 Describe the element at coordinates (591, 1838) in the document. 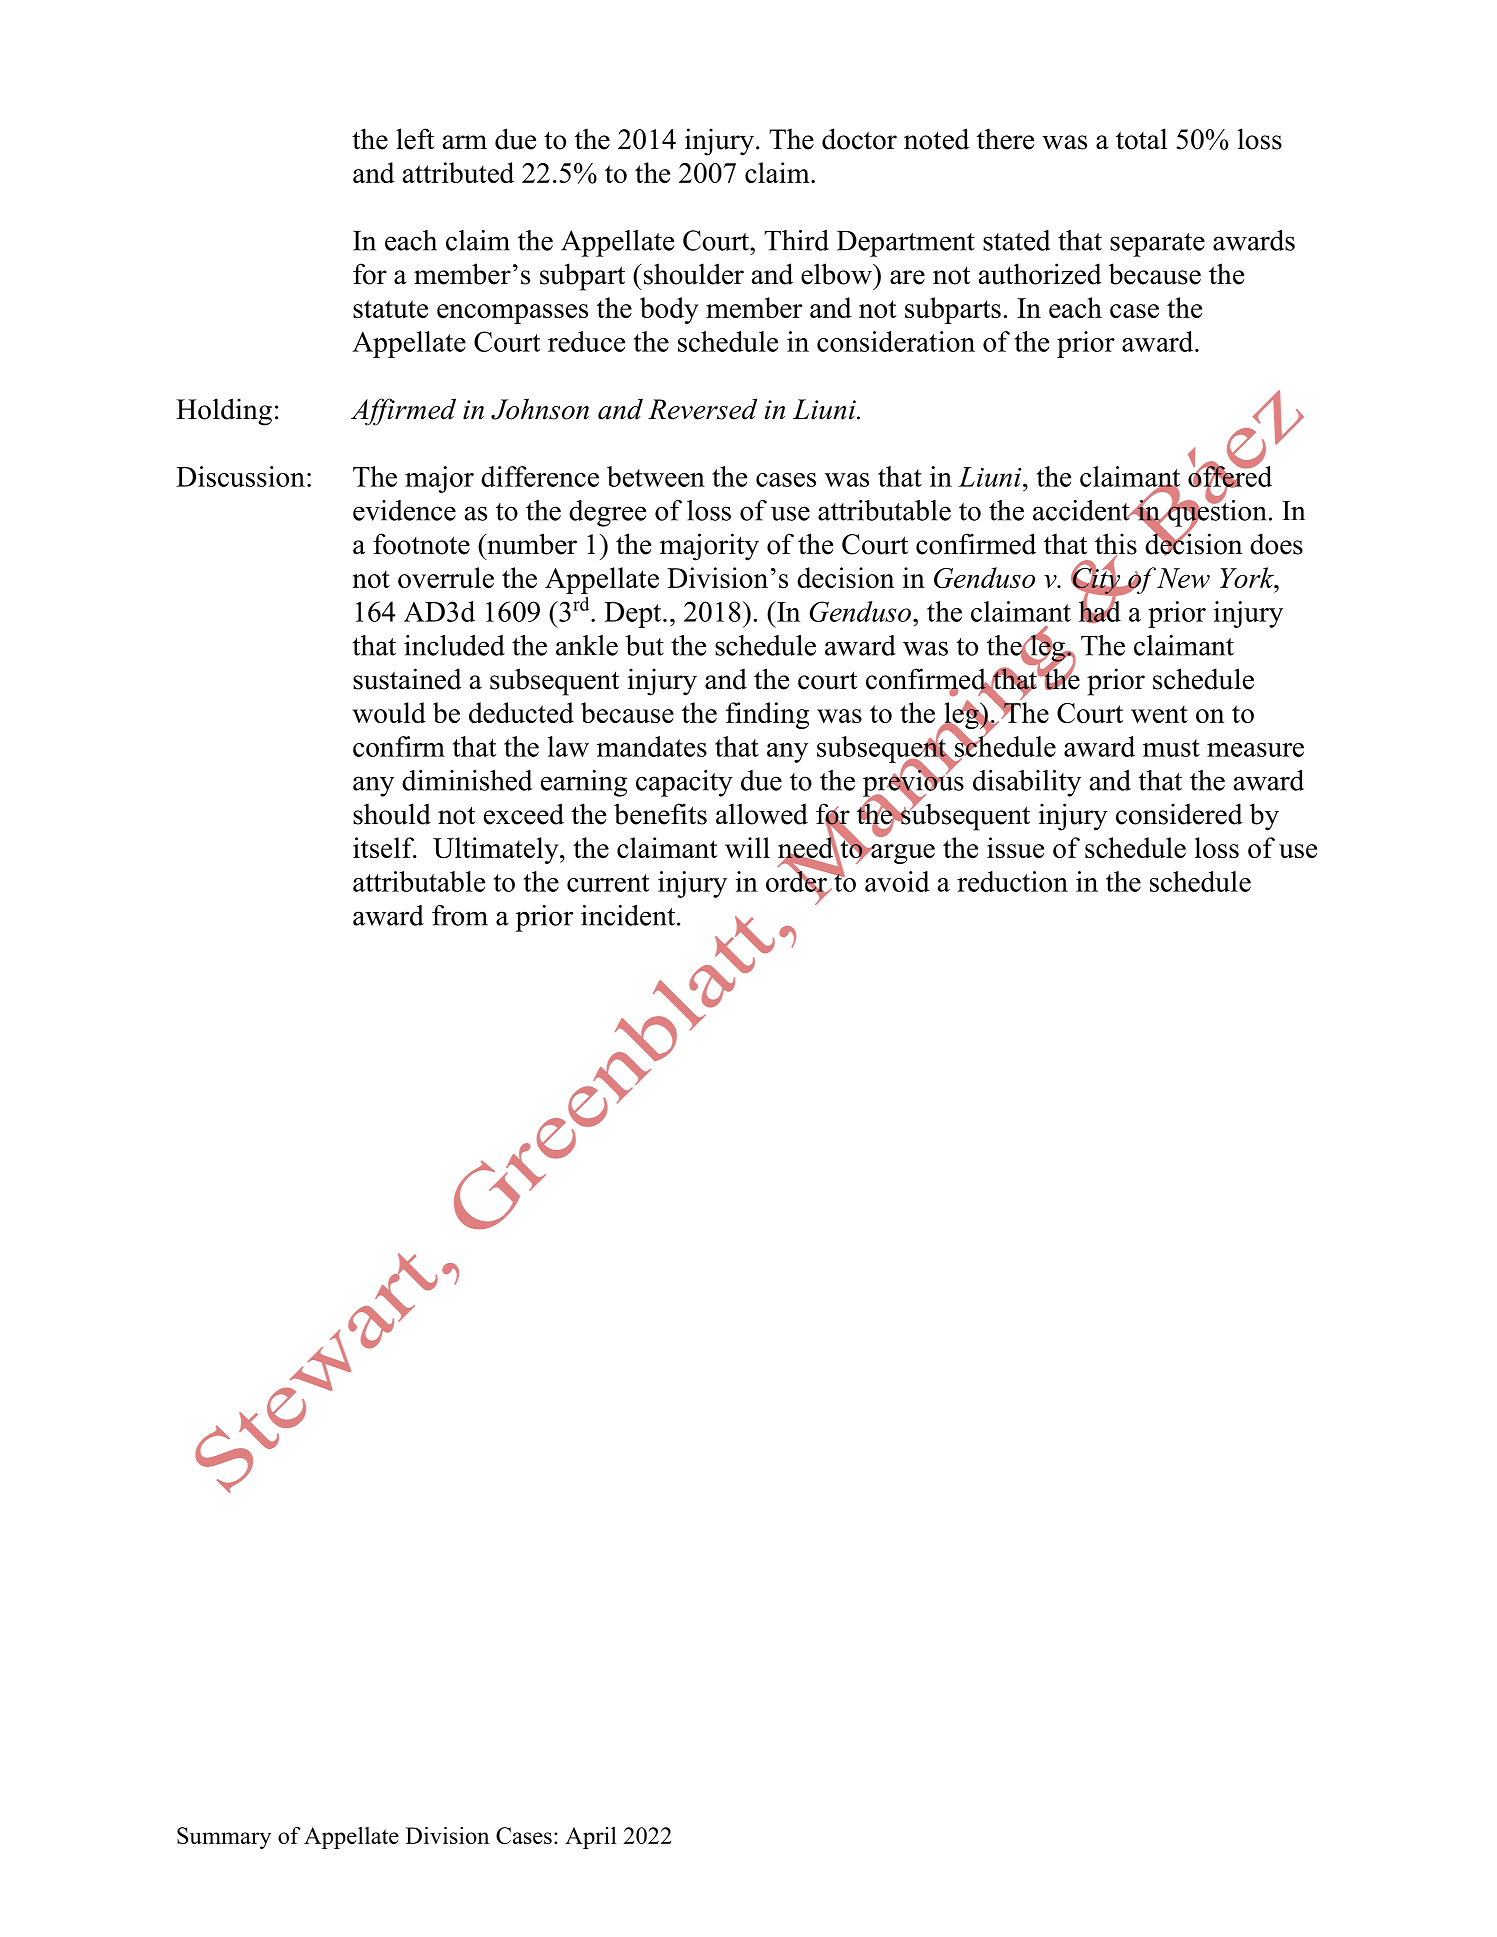

I see `April` at that location.
